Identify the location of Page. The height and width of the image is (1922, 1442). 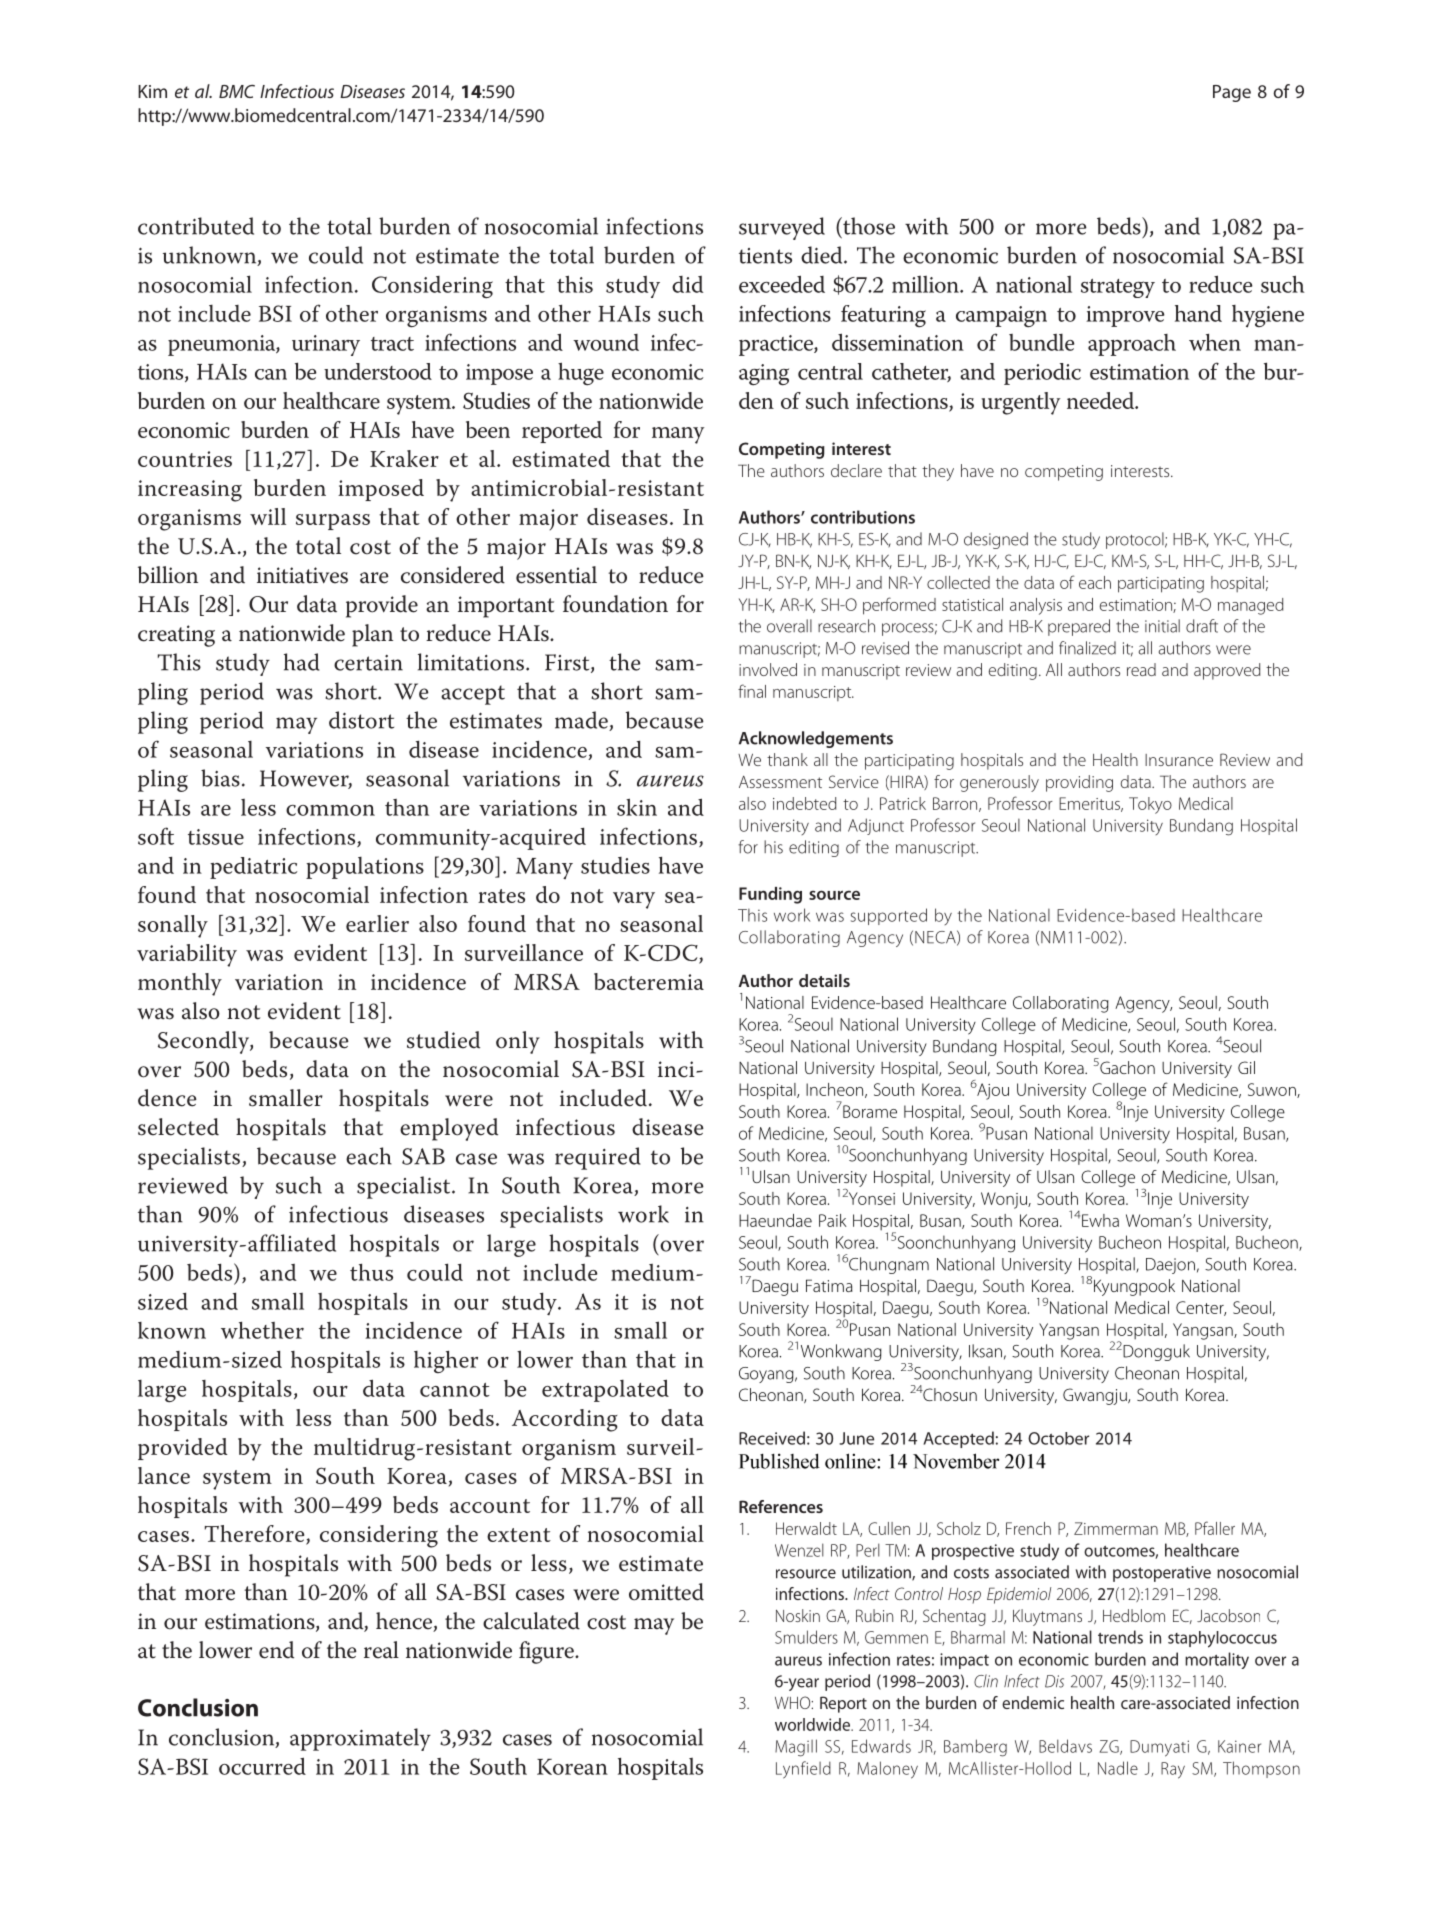
(1232, 93).
